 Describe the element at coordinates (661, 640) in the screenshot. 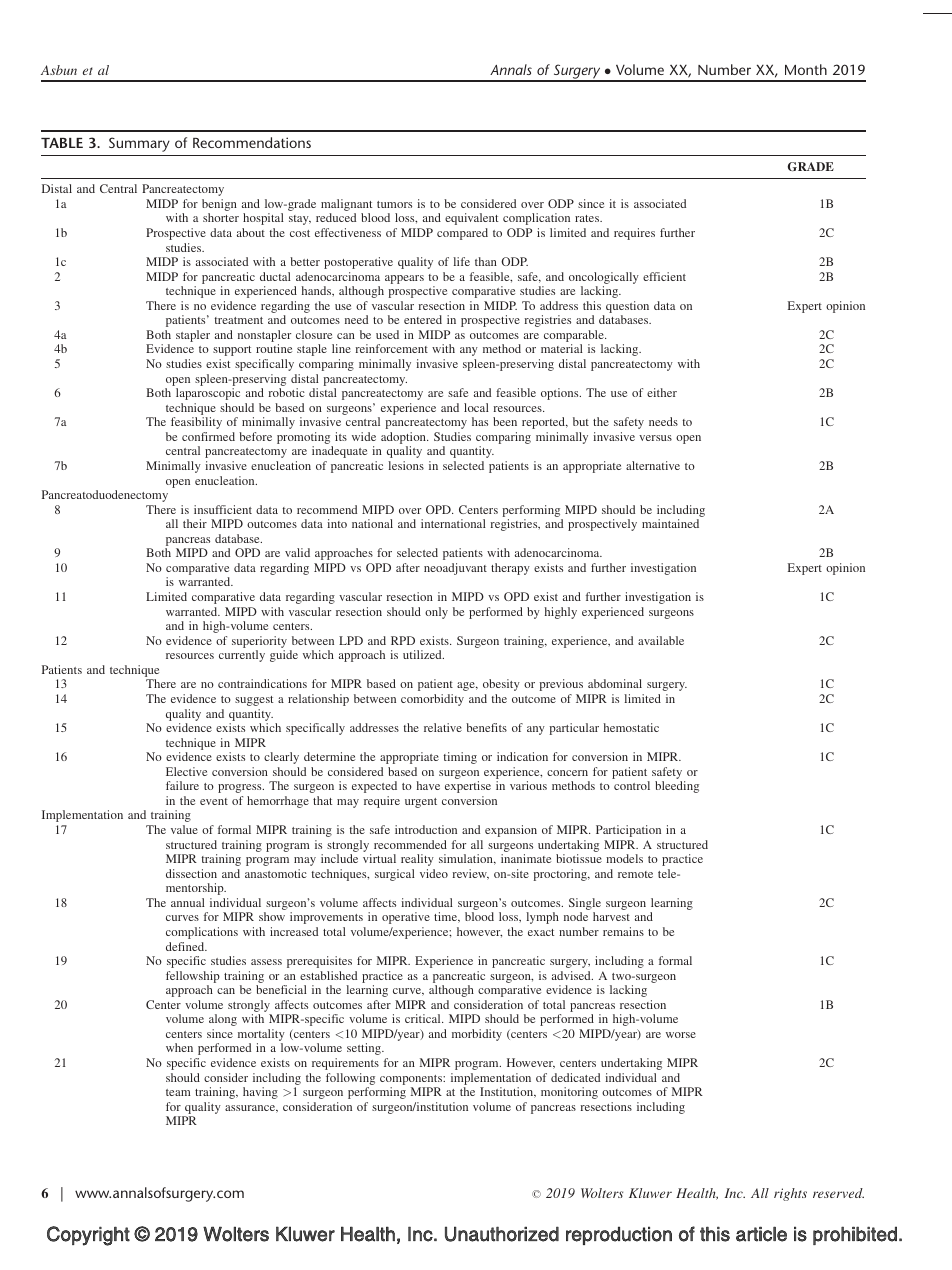

I see `available` at that location.
